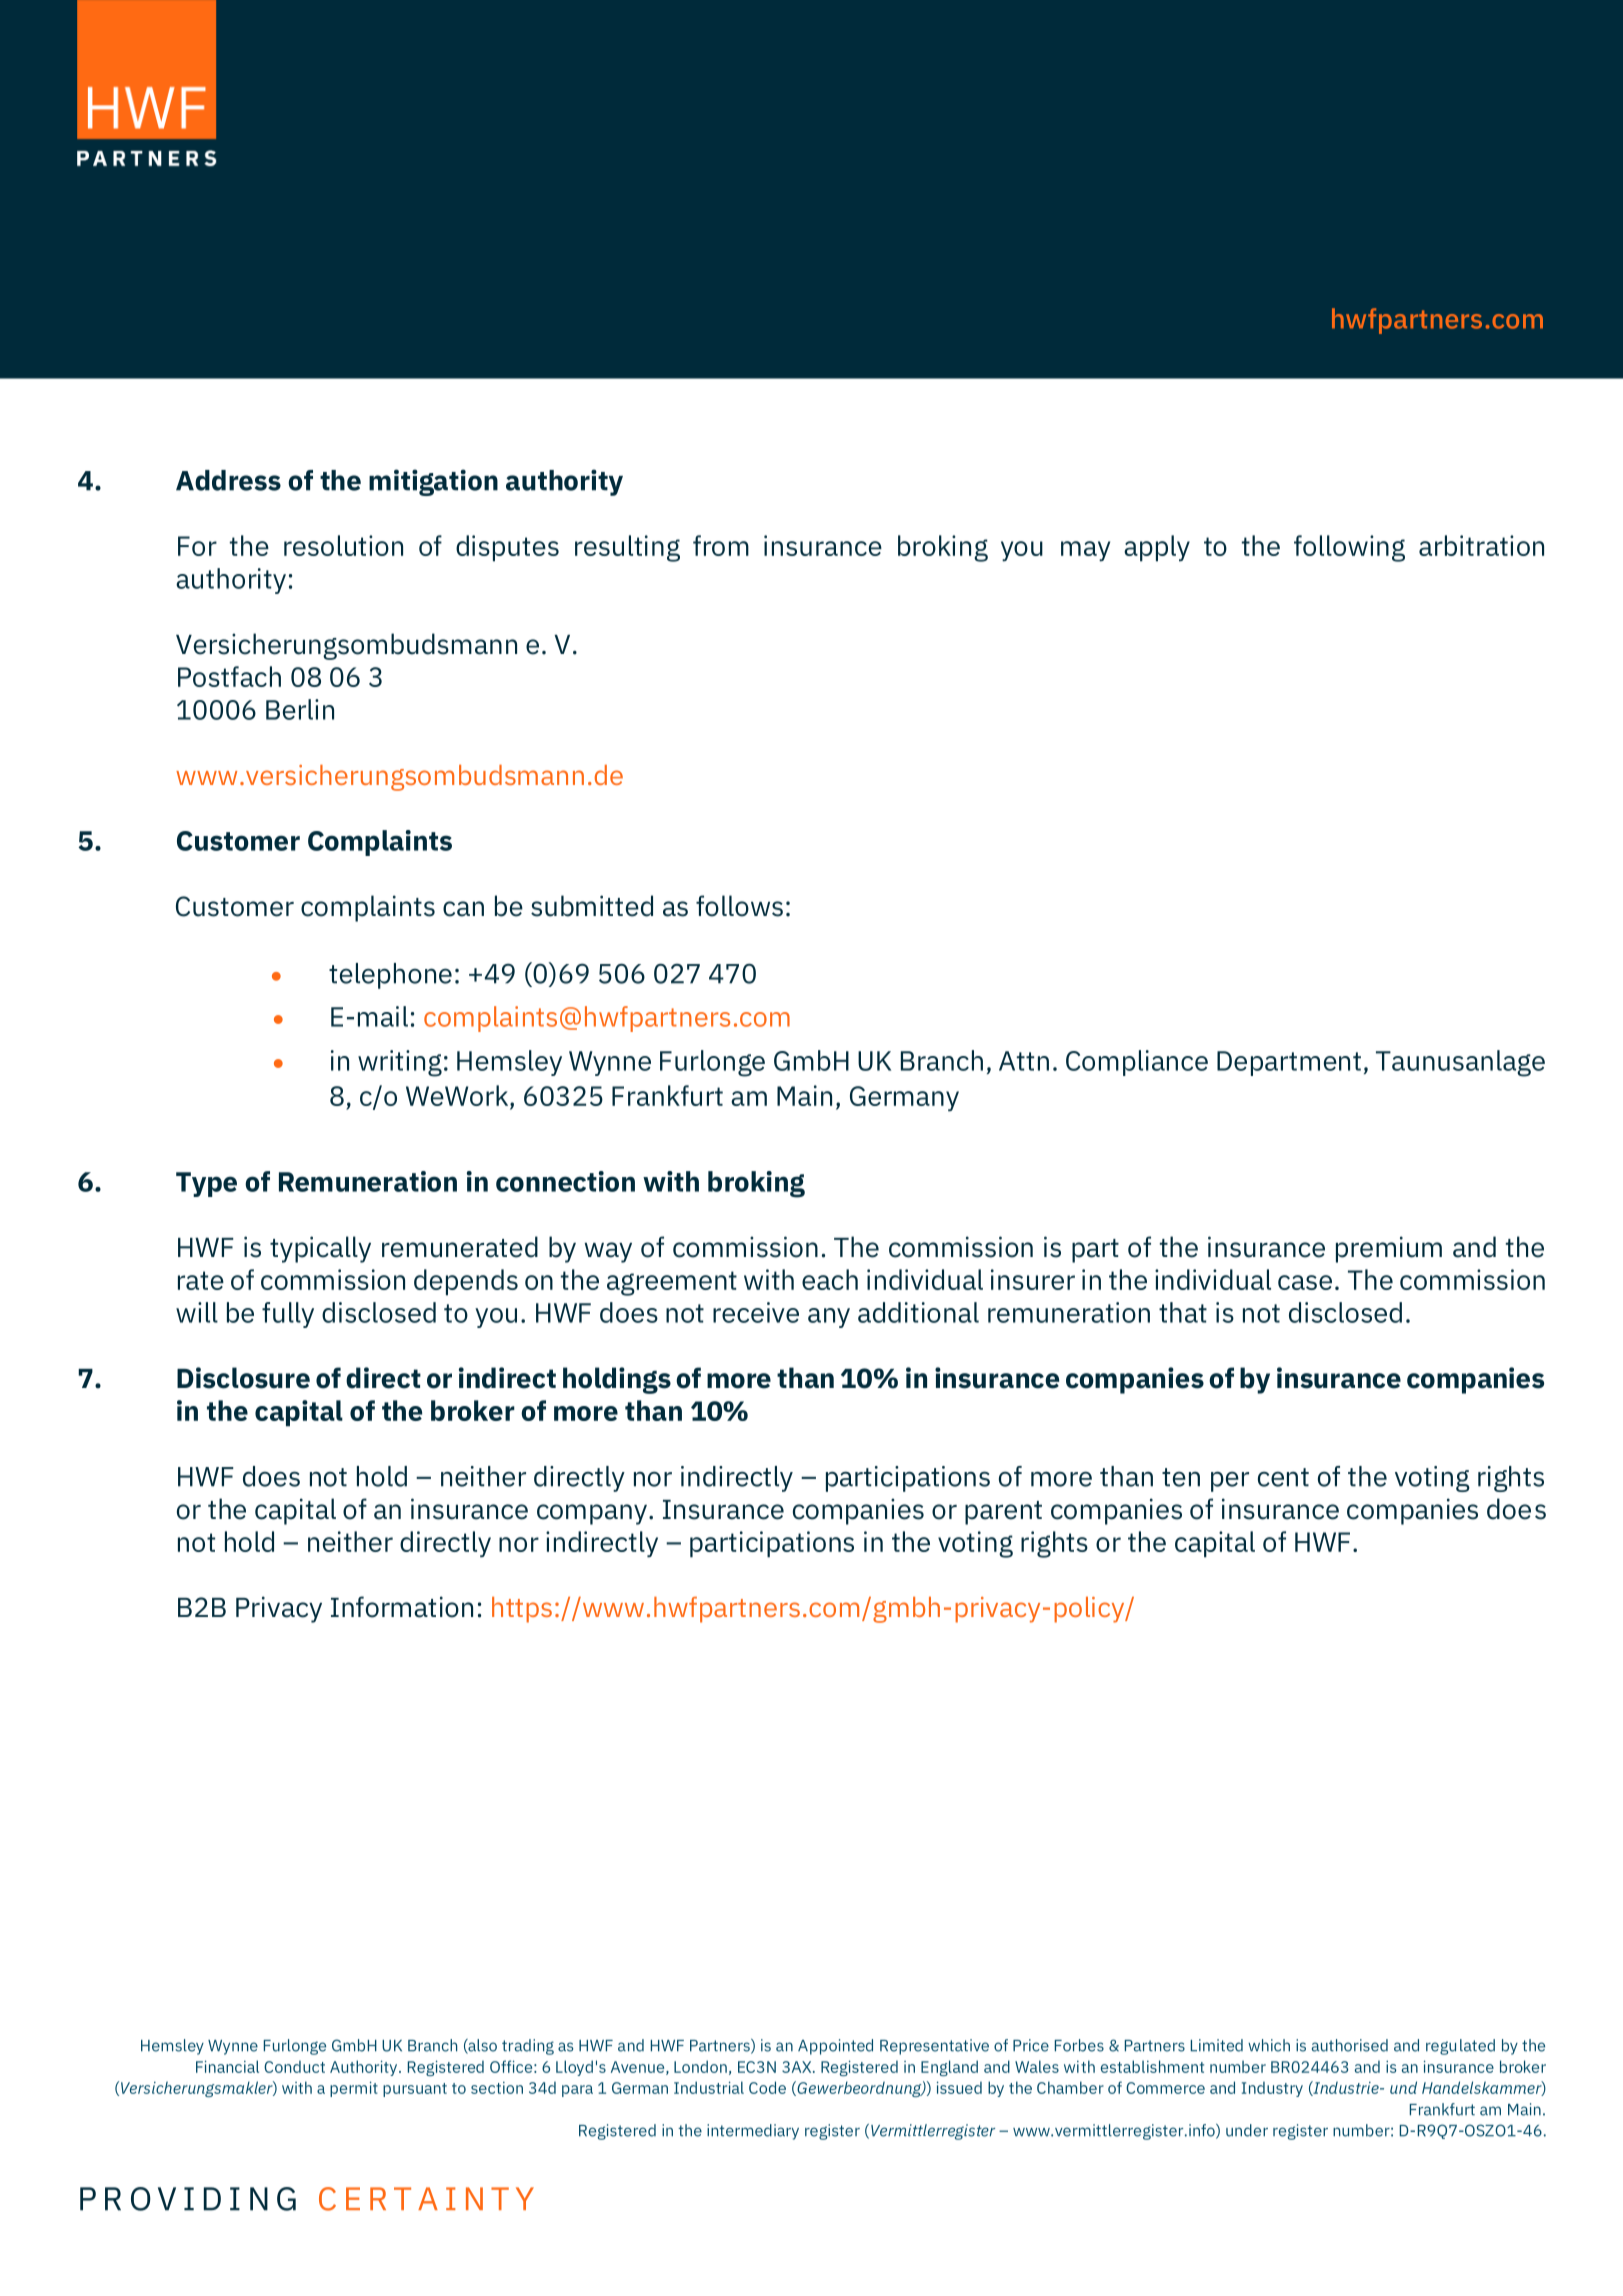  I want to click on following, so click(1349, 548).
